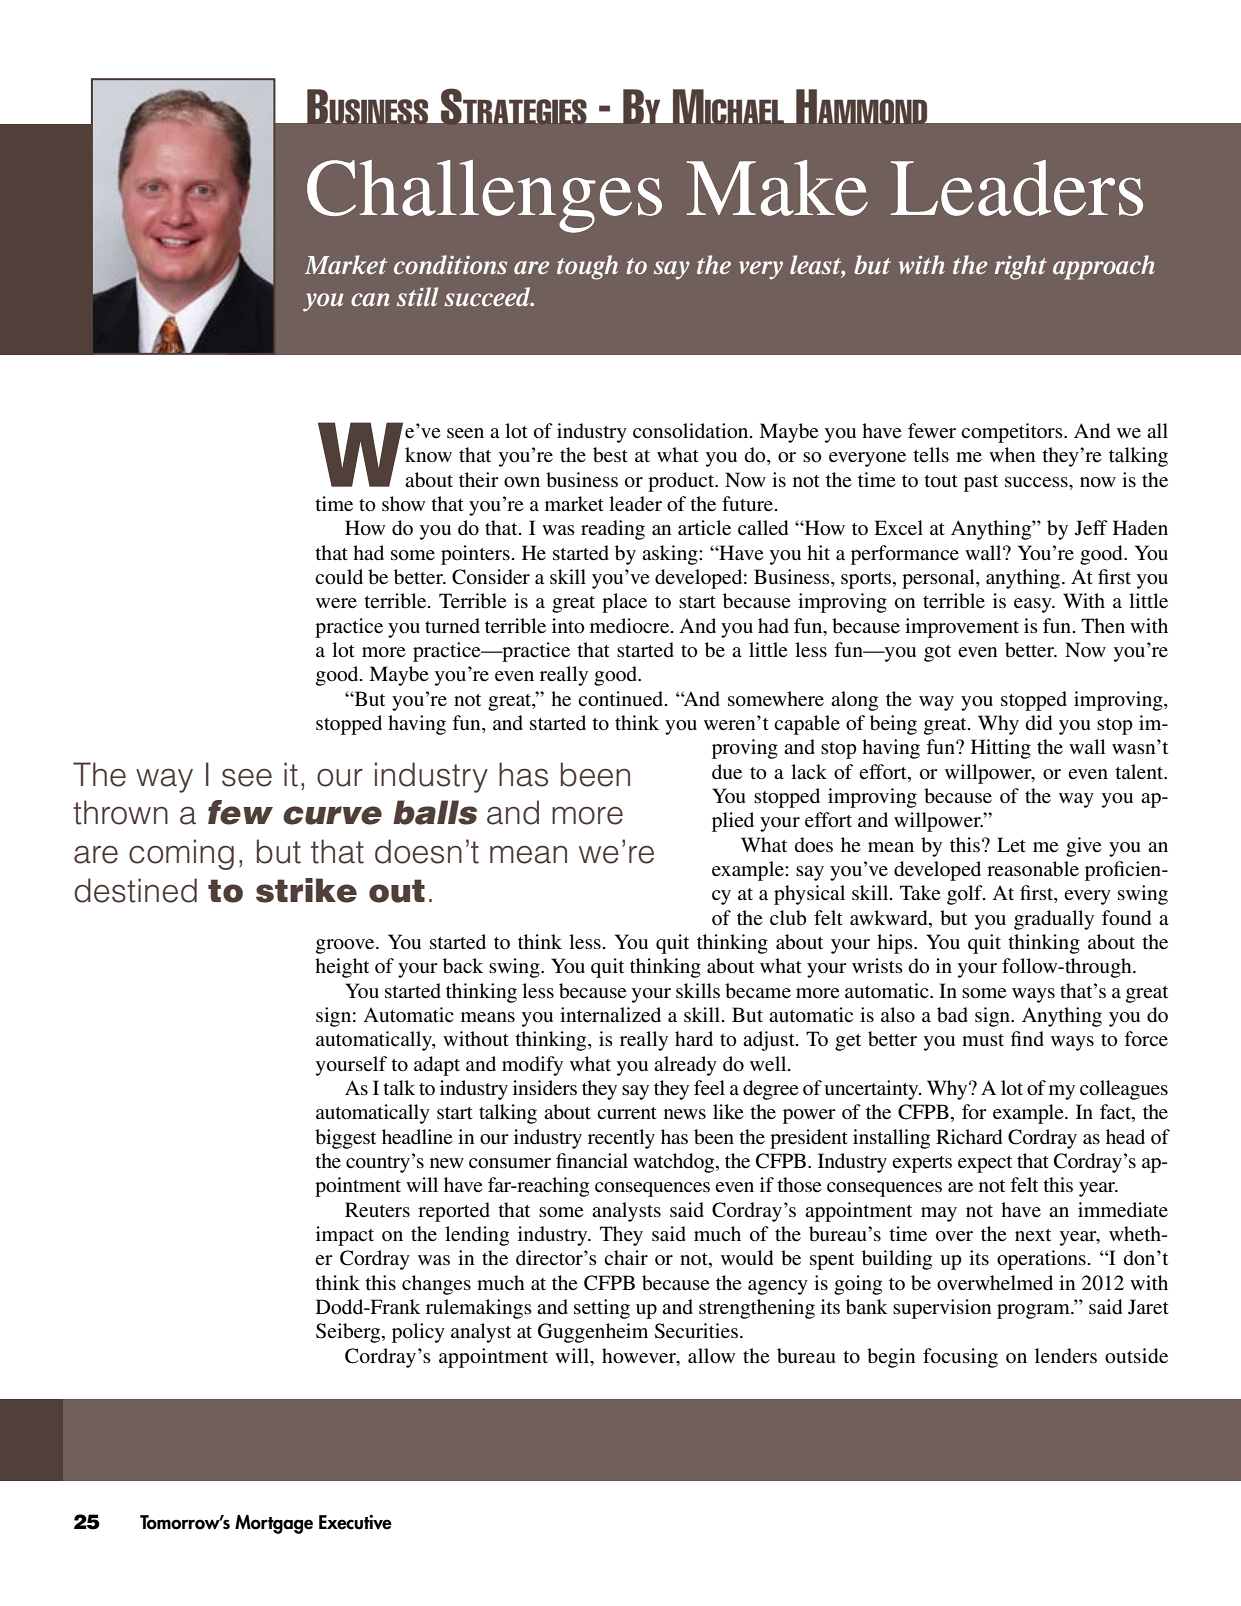 Image resolution: width=1241 pixels, height=1606 pixels. I want to click on chair, so click(626, 1257).
